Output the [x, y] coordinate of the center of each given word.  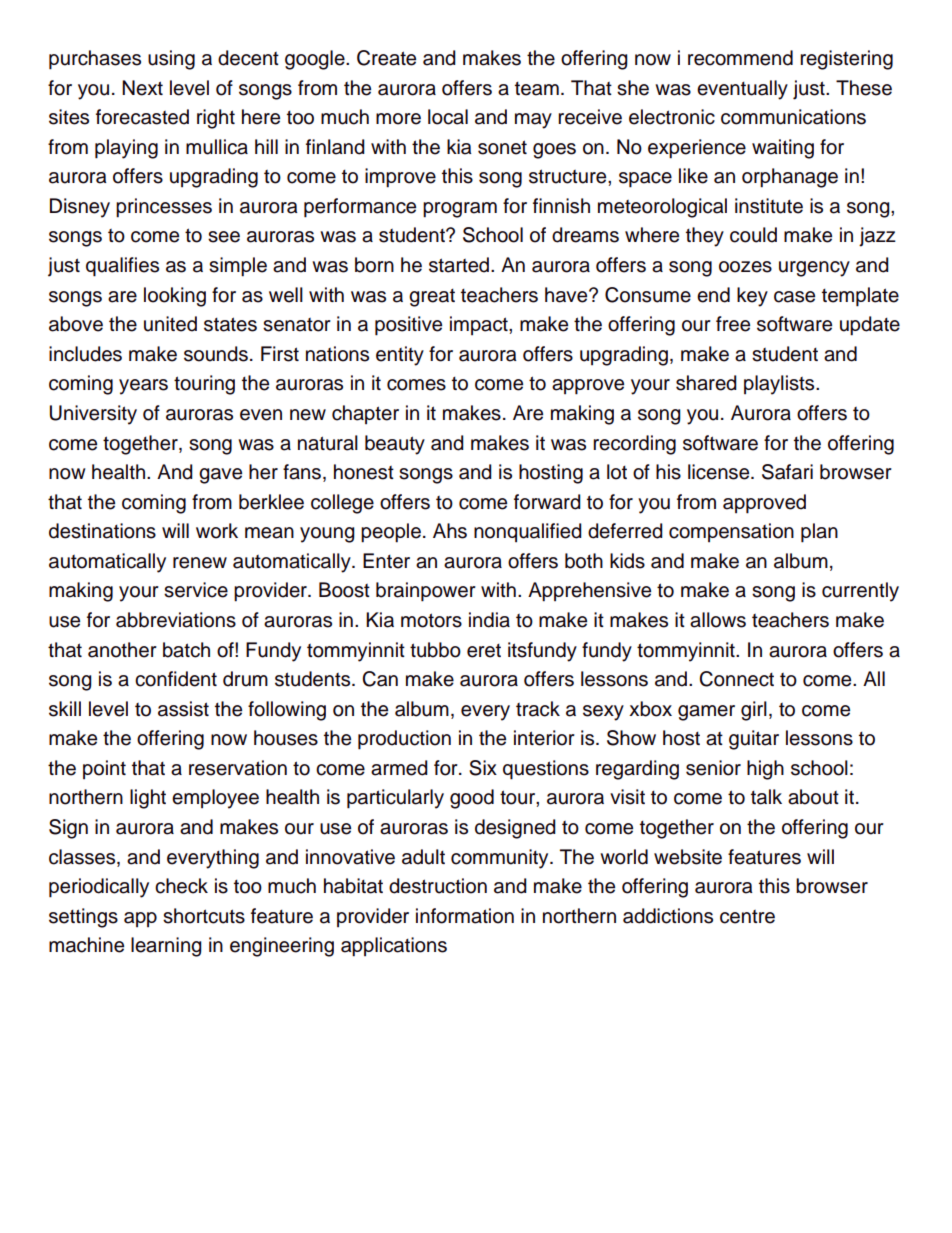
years [143, 387]
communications [793, 117]
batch [186, 650]
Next [142, 88]
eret [484, 651]
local [448, 117]
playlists [780, 385]
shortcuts [204, 916]
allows [718, 620]
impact [480, 325]
